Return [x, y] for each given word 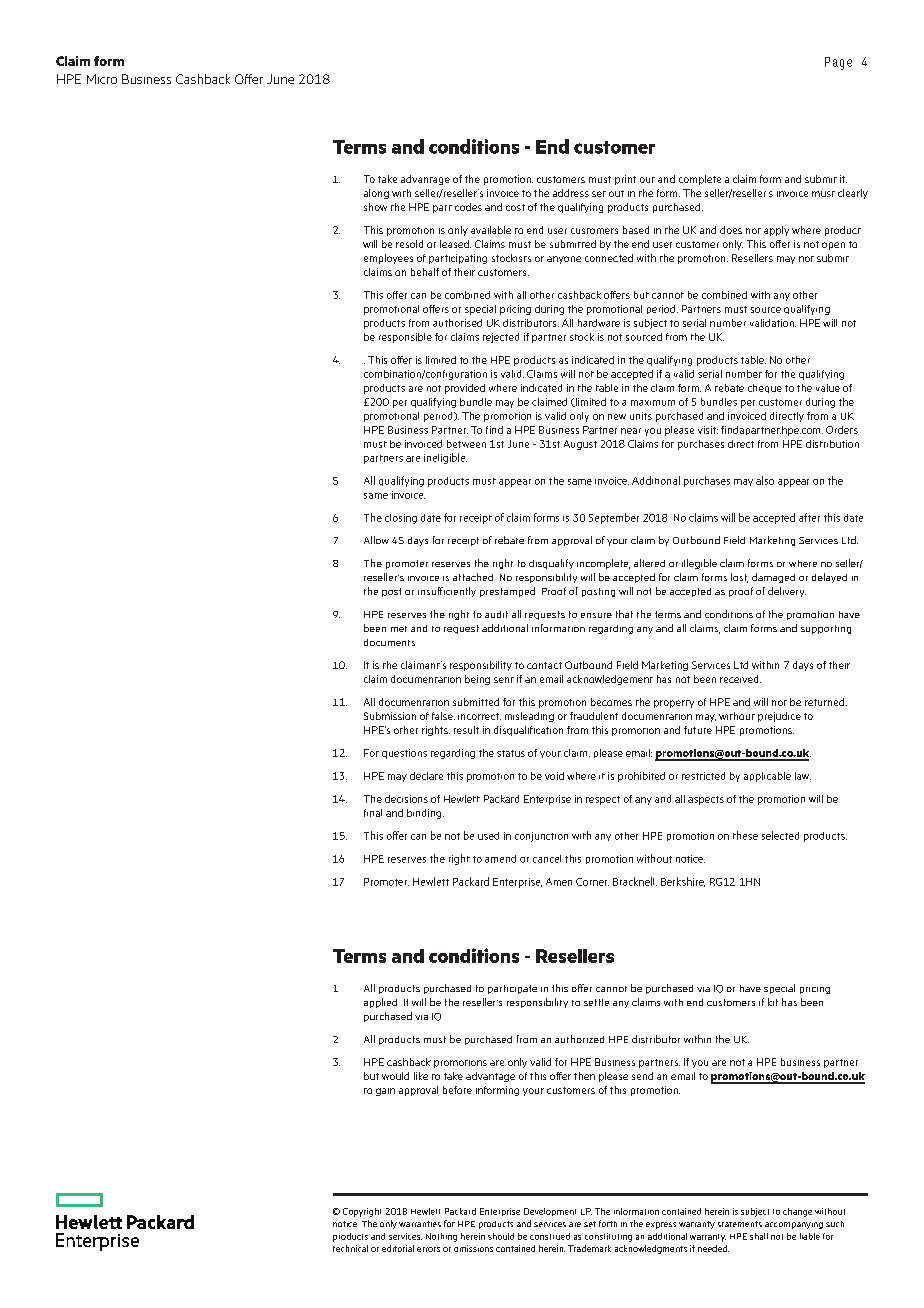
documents [389, 642]
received [740, 679]
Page [838, 63]
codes [468, 207]
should [501, 1236]
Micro [102, 79]
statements [740, 1224]
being [477, 680]
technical [350, 1248]
